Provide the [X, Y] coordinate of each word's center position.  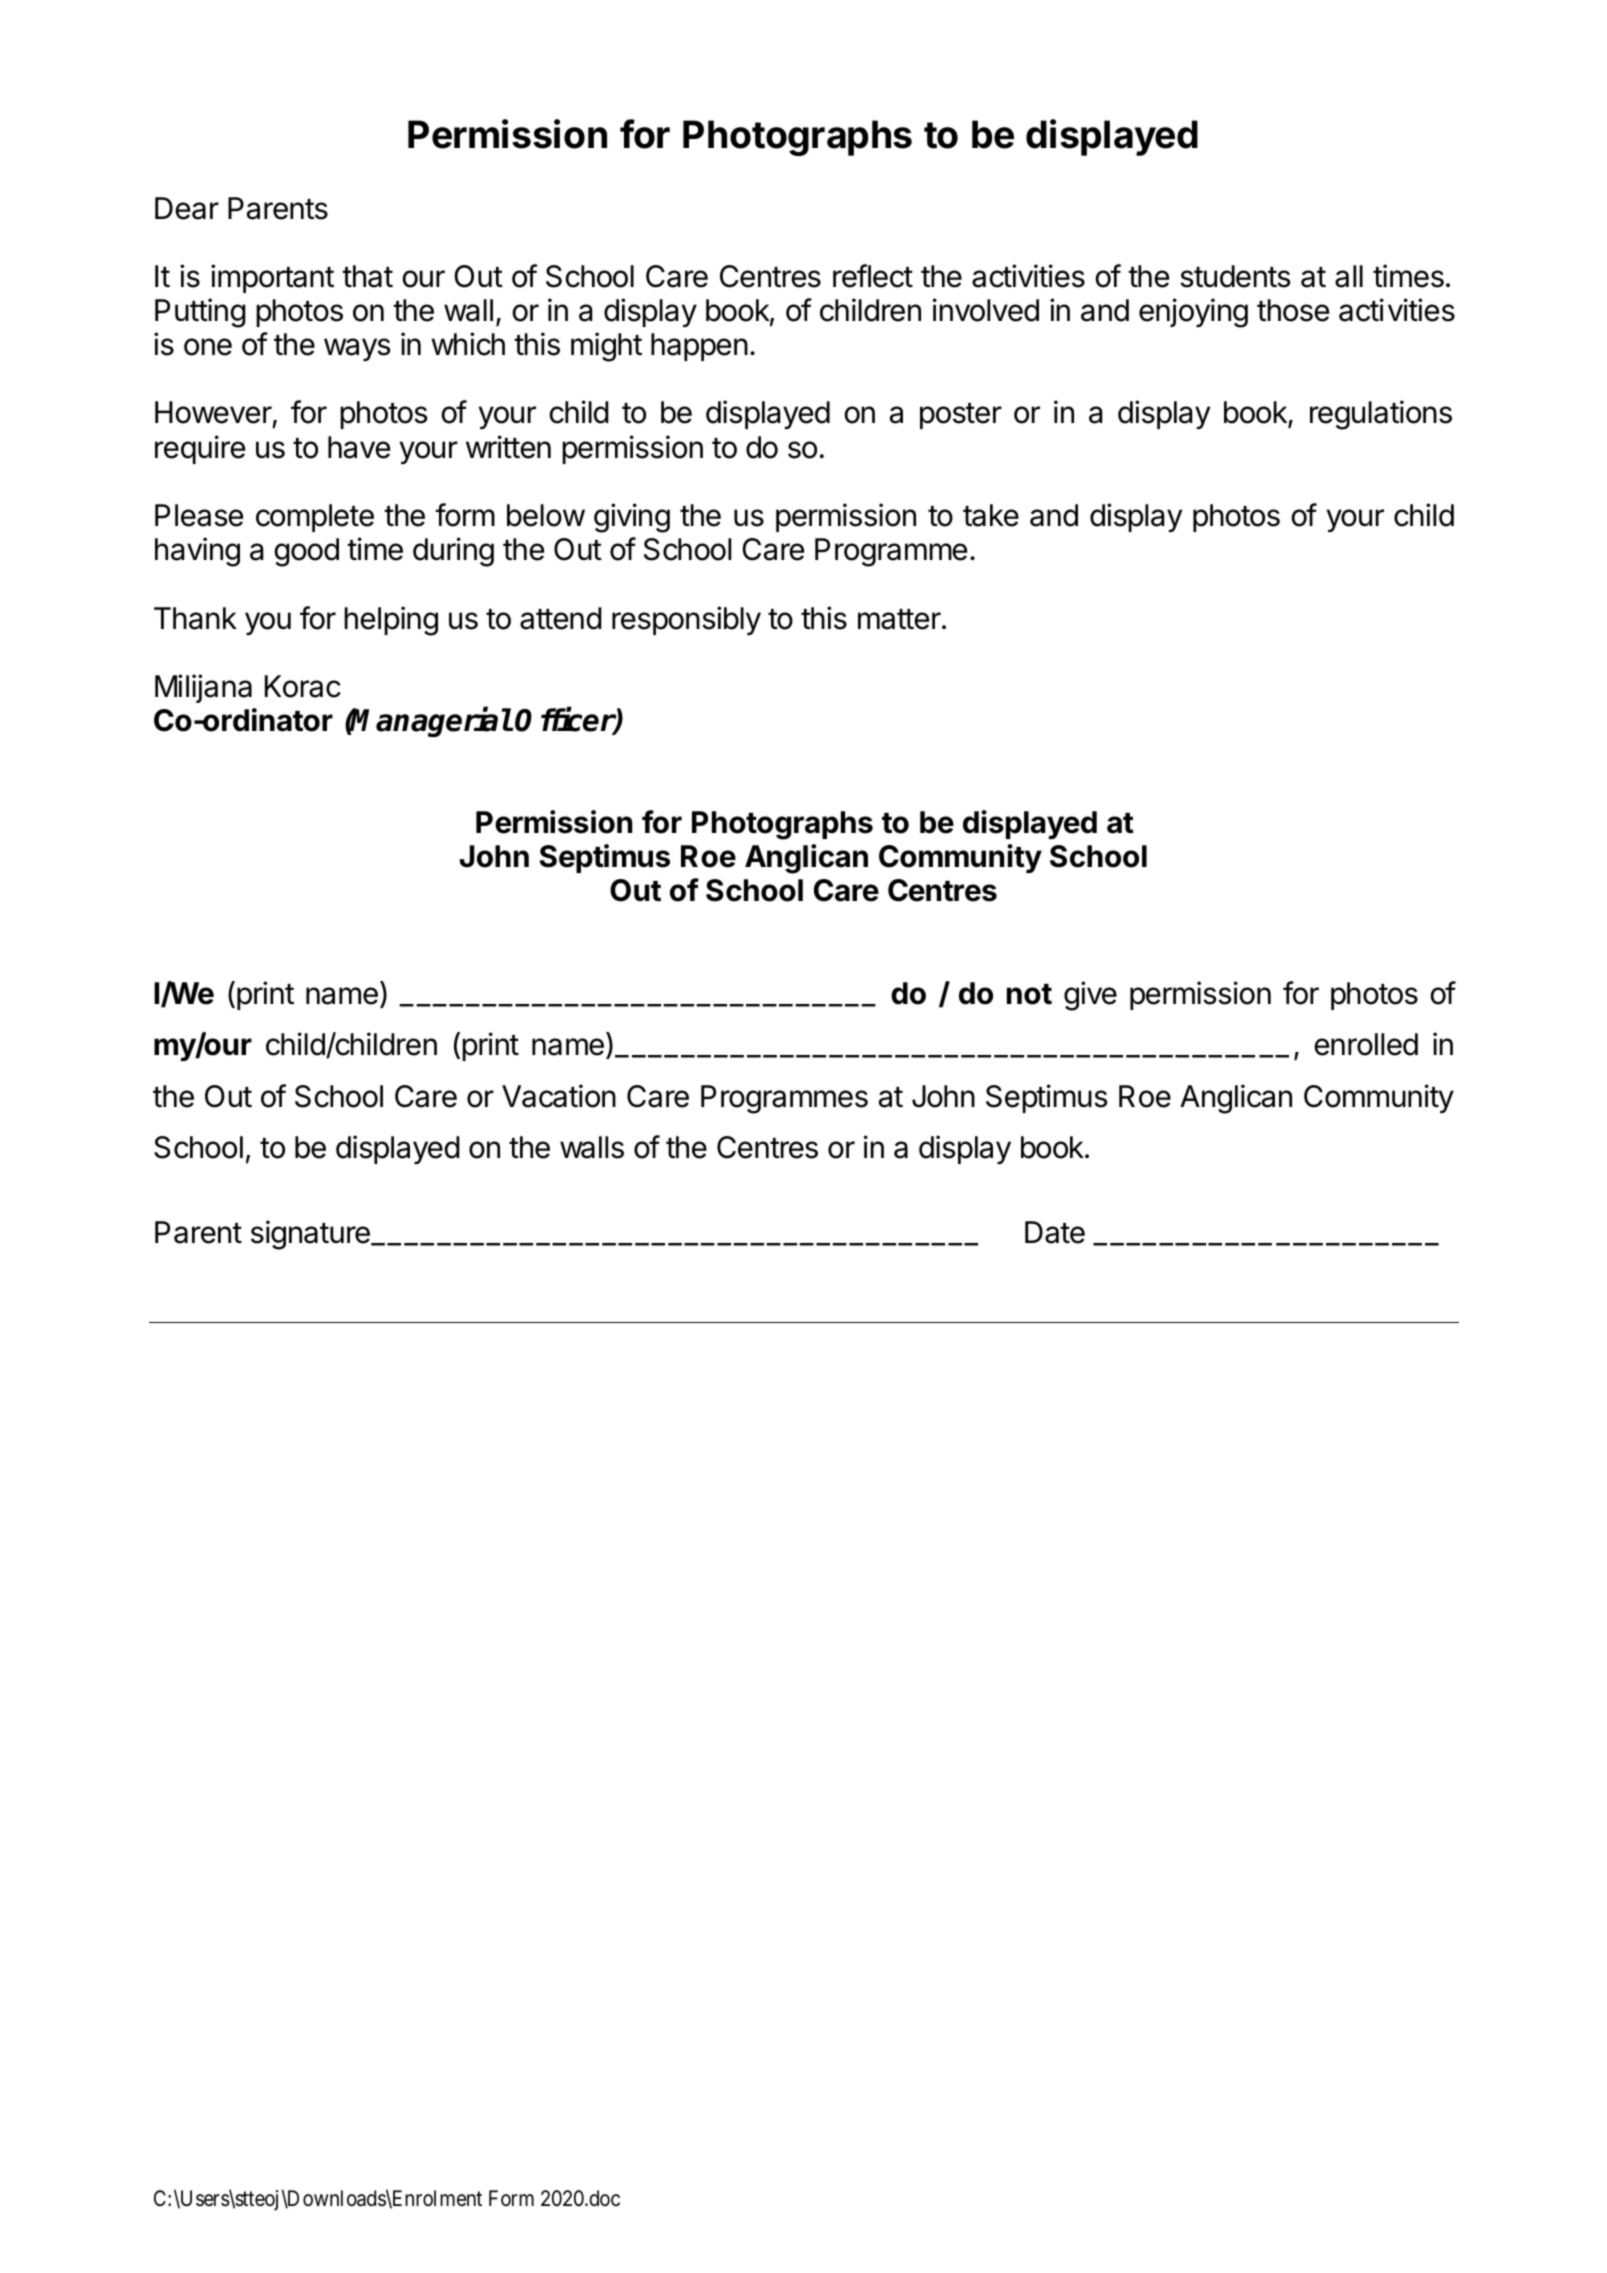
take [991, 515]
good [306, 552]
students [1235, 276]
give [1090, 996]
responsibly [686, 620]
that [367, 276]
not [1029, 994]
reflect [873, 276]
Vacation [559, 1096]
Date [1055, 1232]
